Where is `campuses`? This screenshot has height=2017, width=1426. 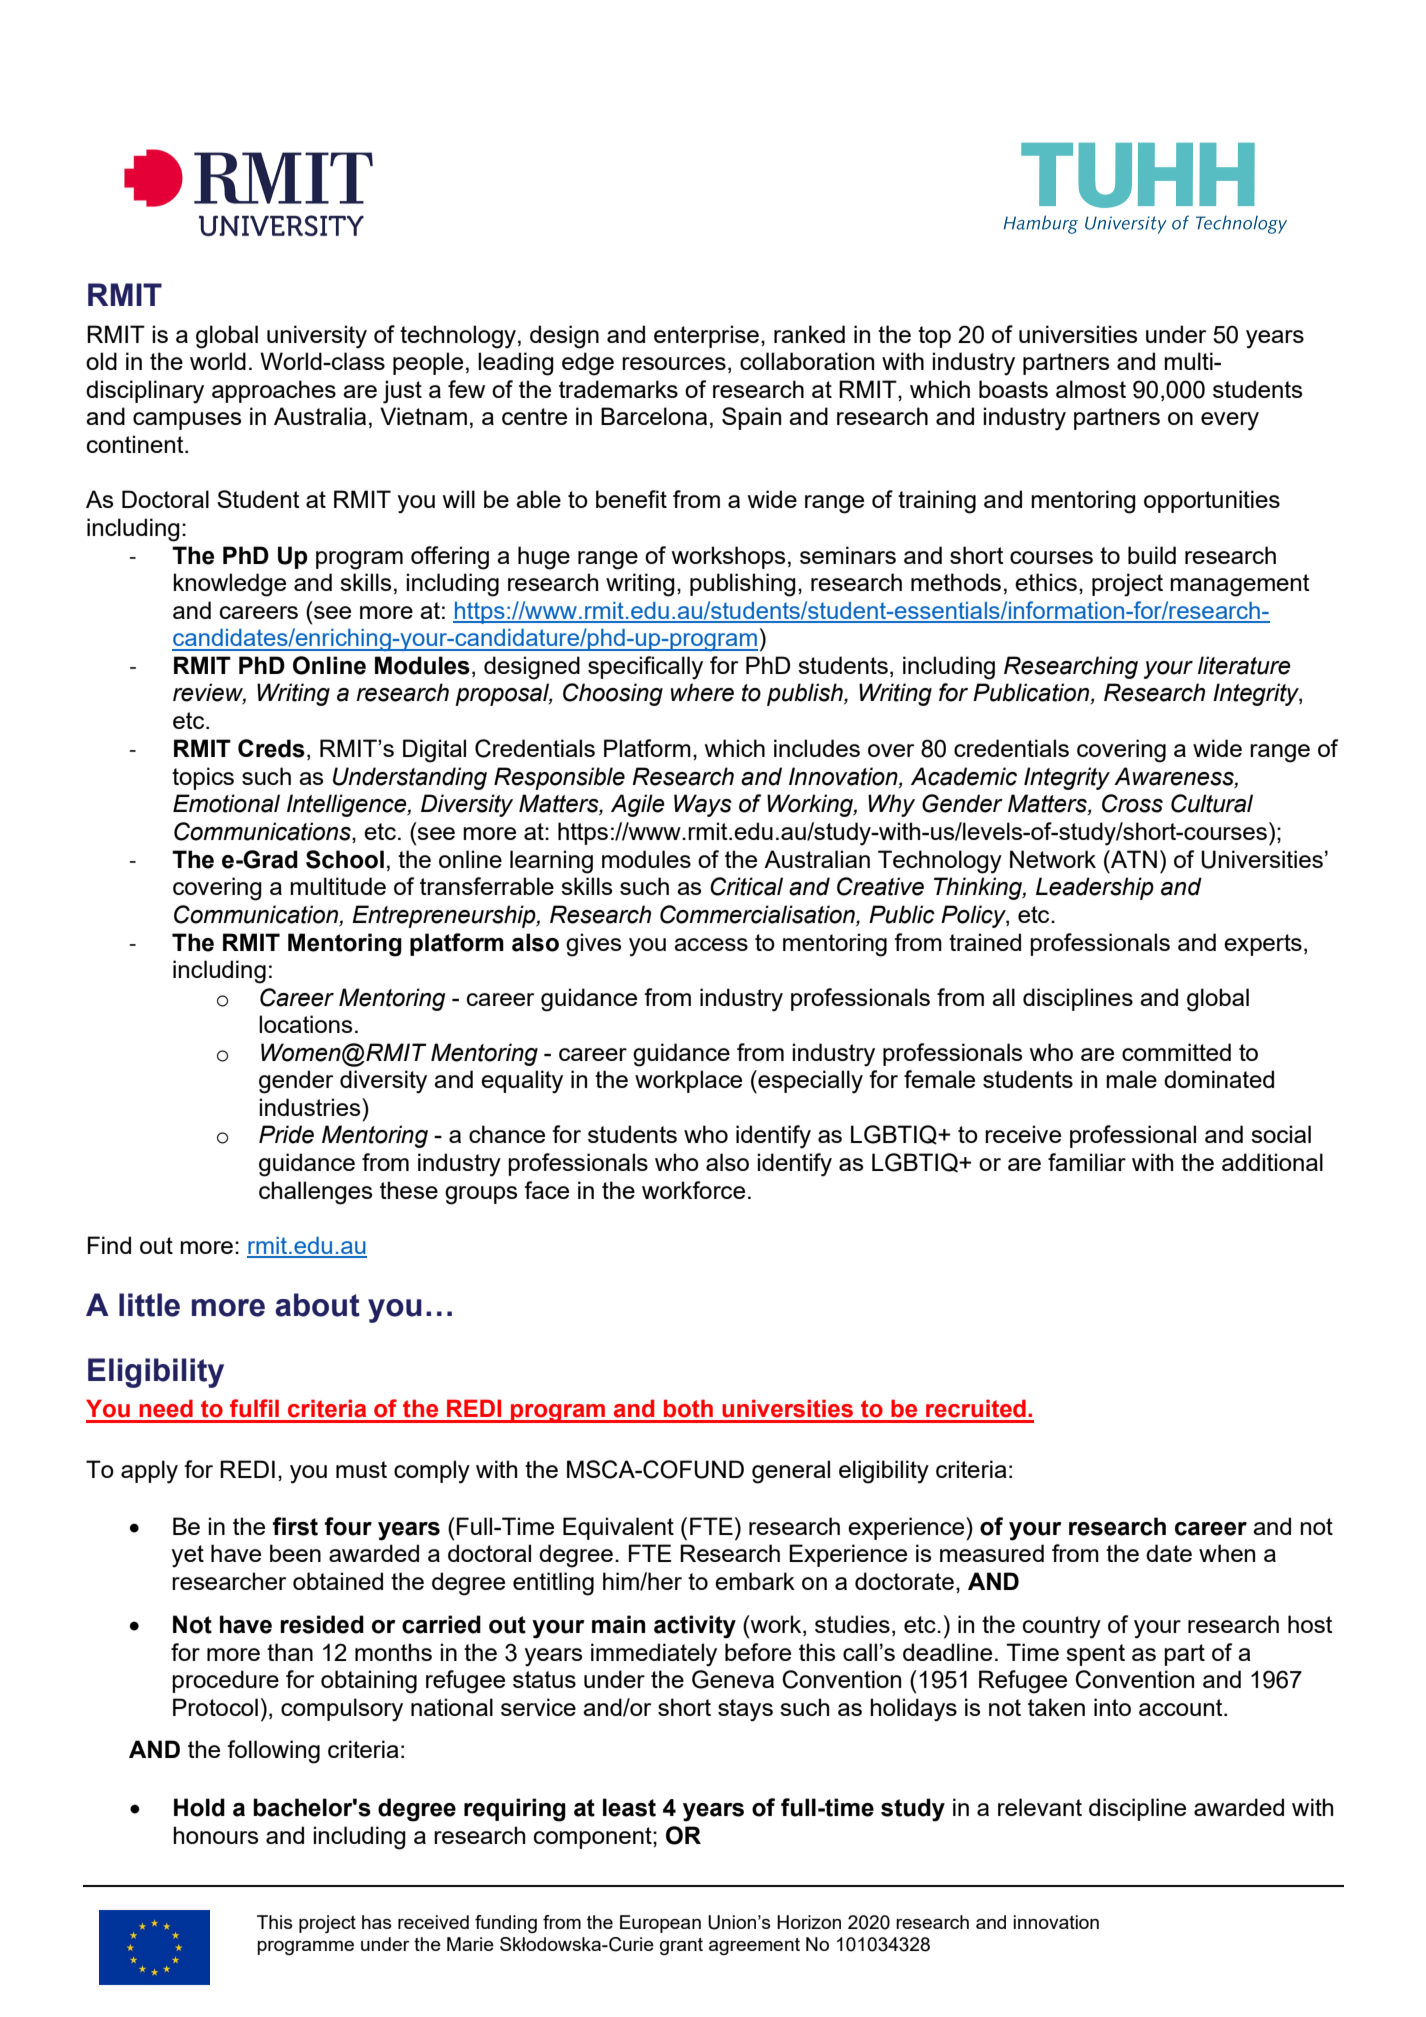
campuses is located at coordinates (187, 421).
